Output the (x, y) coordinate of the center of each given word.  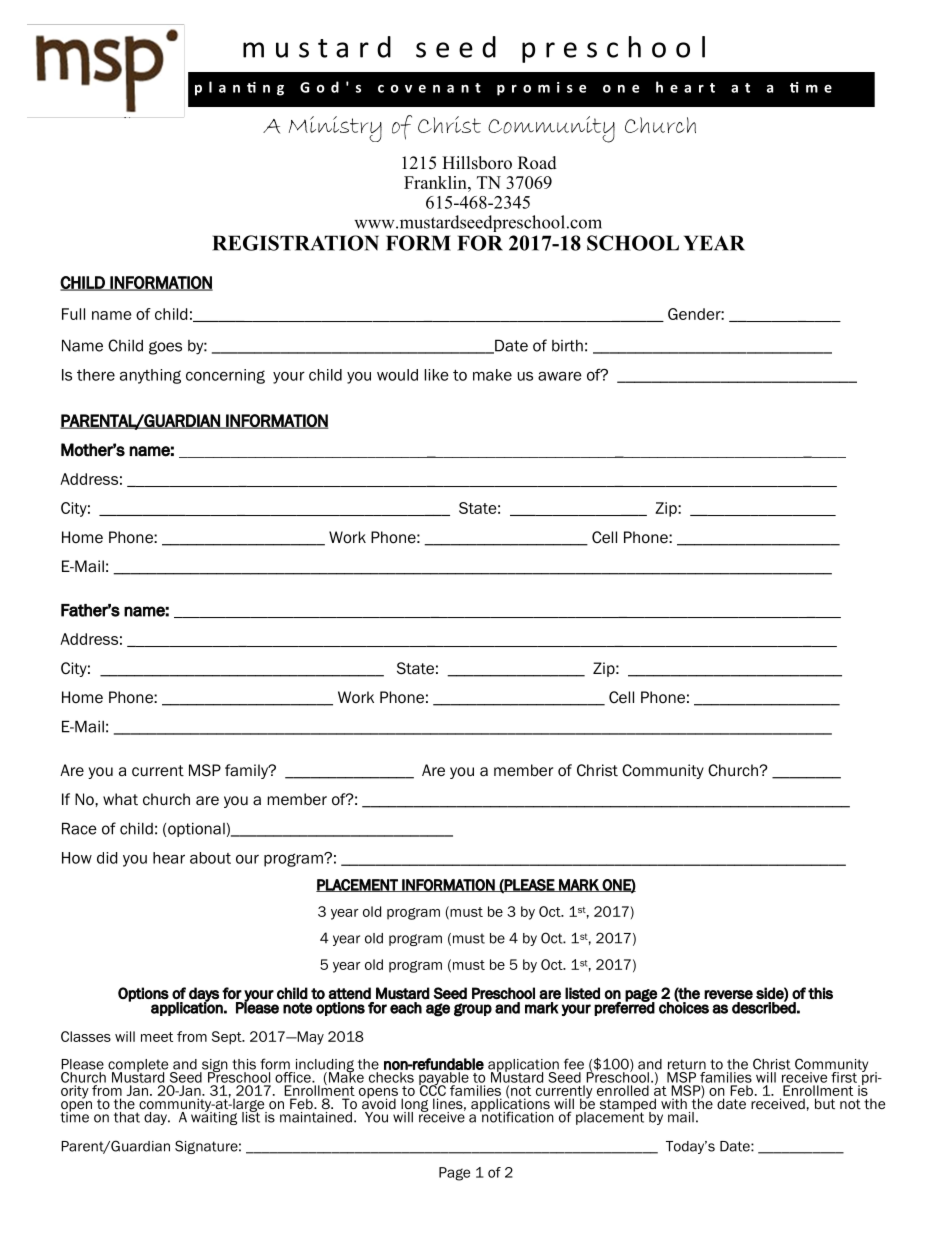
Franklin (436, 182)
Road (537, 163)
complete (139, 1066)
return (687, 1064)
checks (391, 1077)
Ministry (335, 129)
